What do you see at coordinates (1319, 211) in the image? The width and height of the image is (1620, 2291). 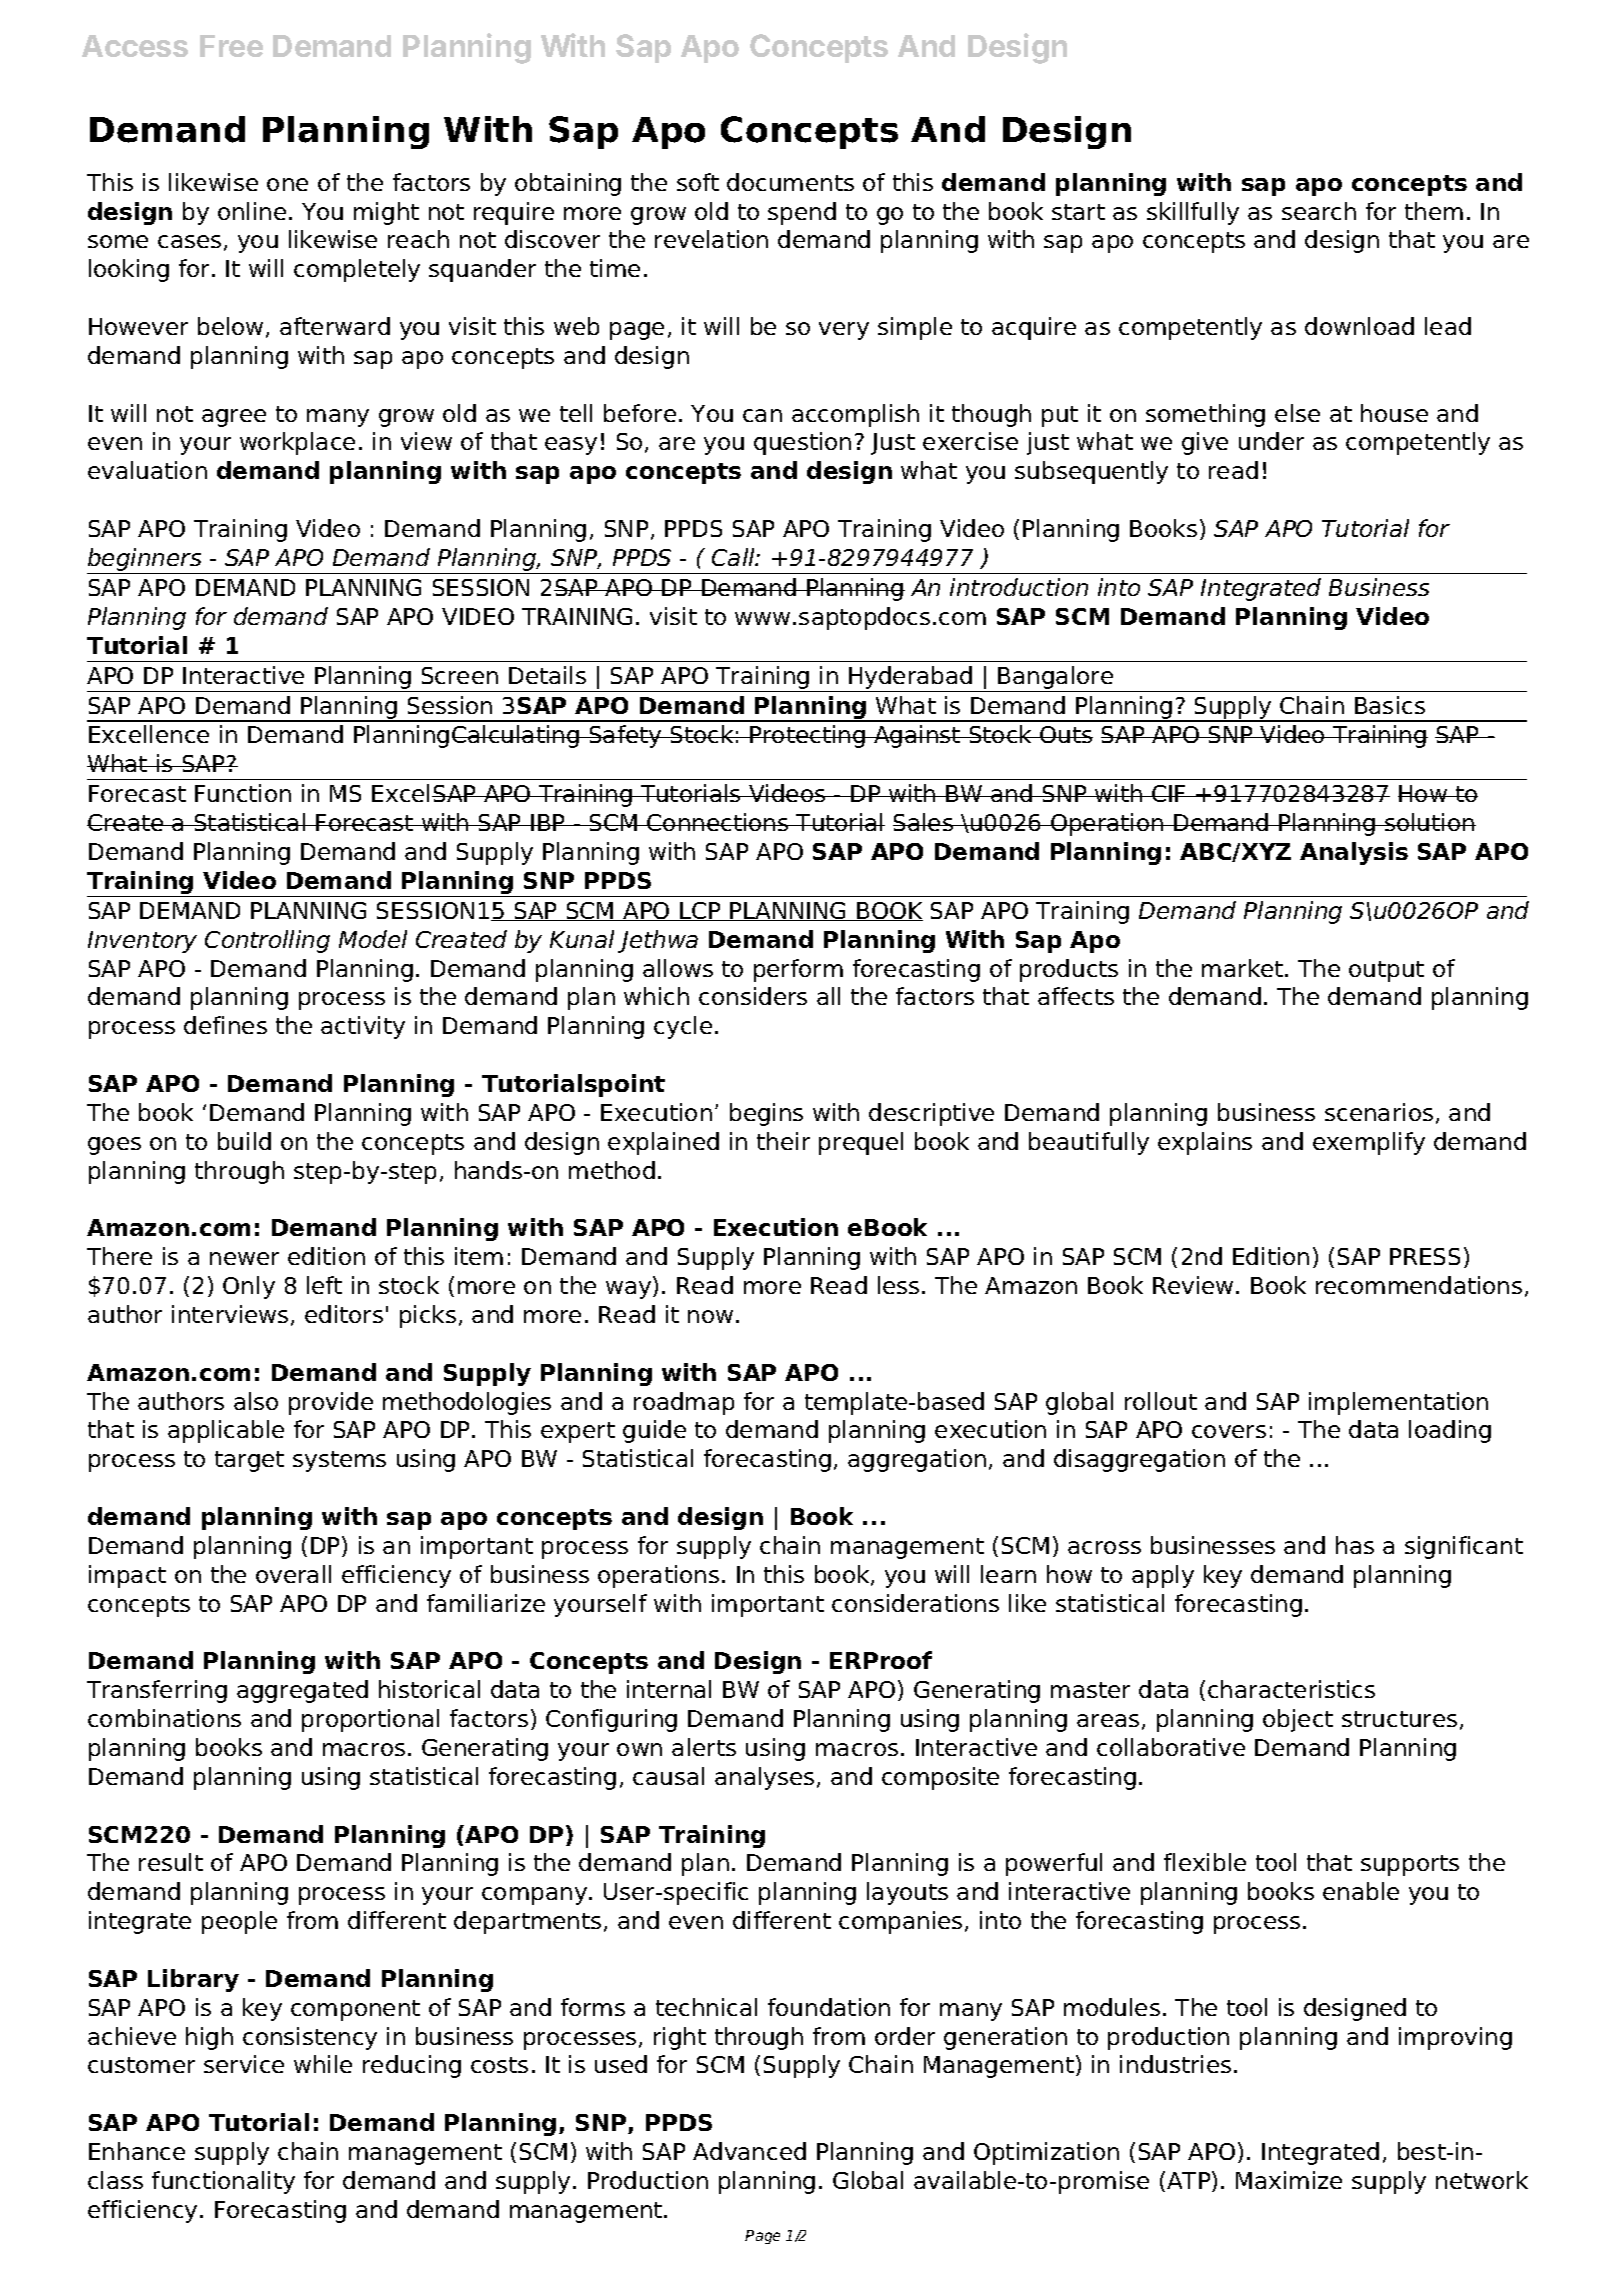 I see `search` at bounding box center [1319, 211].
